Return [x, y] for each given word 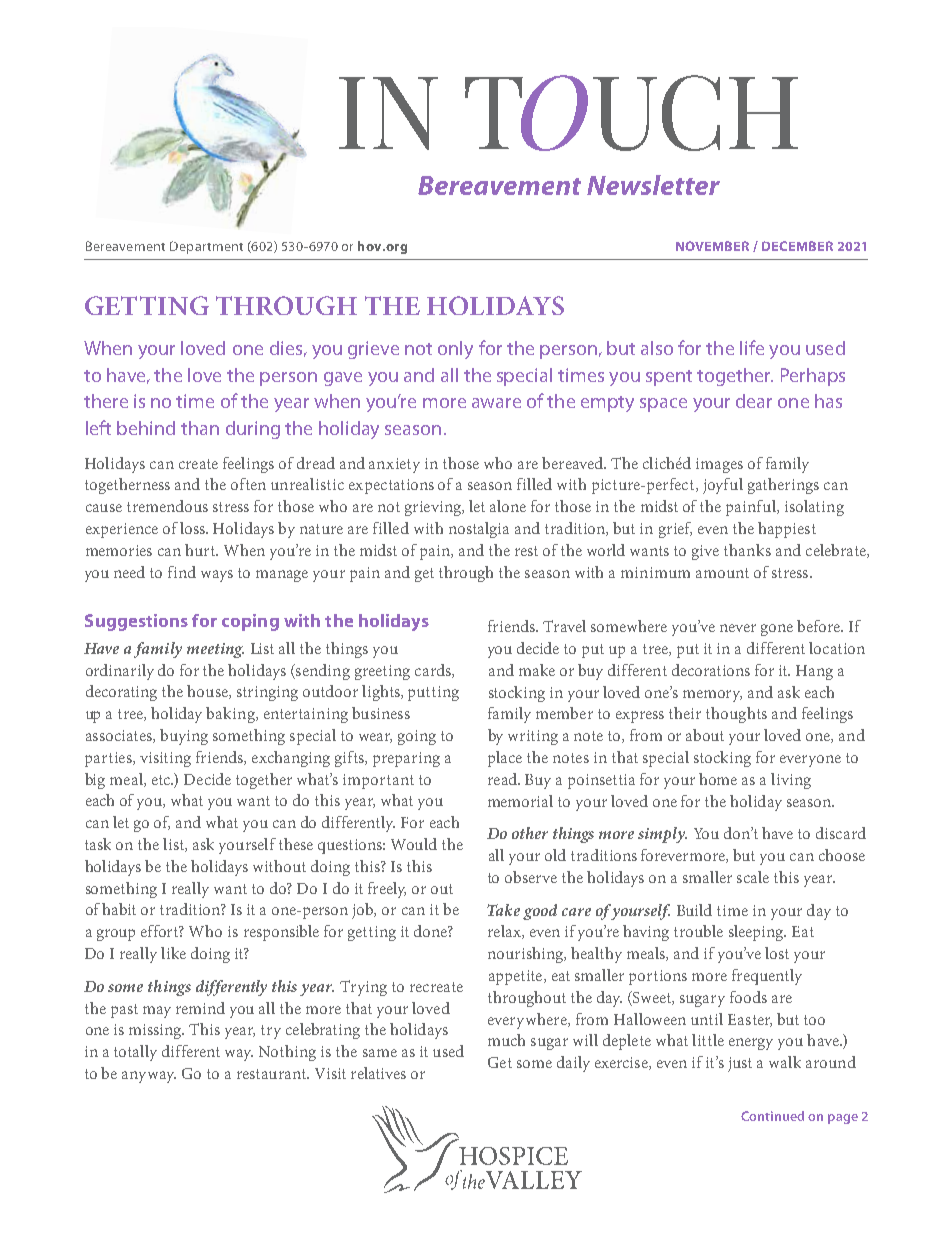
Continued [772, 1116]
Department [206, 247]
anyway [149, 1077]
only [455, 350]
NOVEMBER [712, 246]
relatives [378, 1073]
